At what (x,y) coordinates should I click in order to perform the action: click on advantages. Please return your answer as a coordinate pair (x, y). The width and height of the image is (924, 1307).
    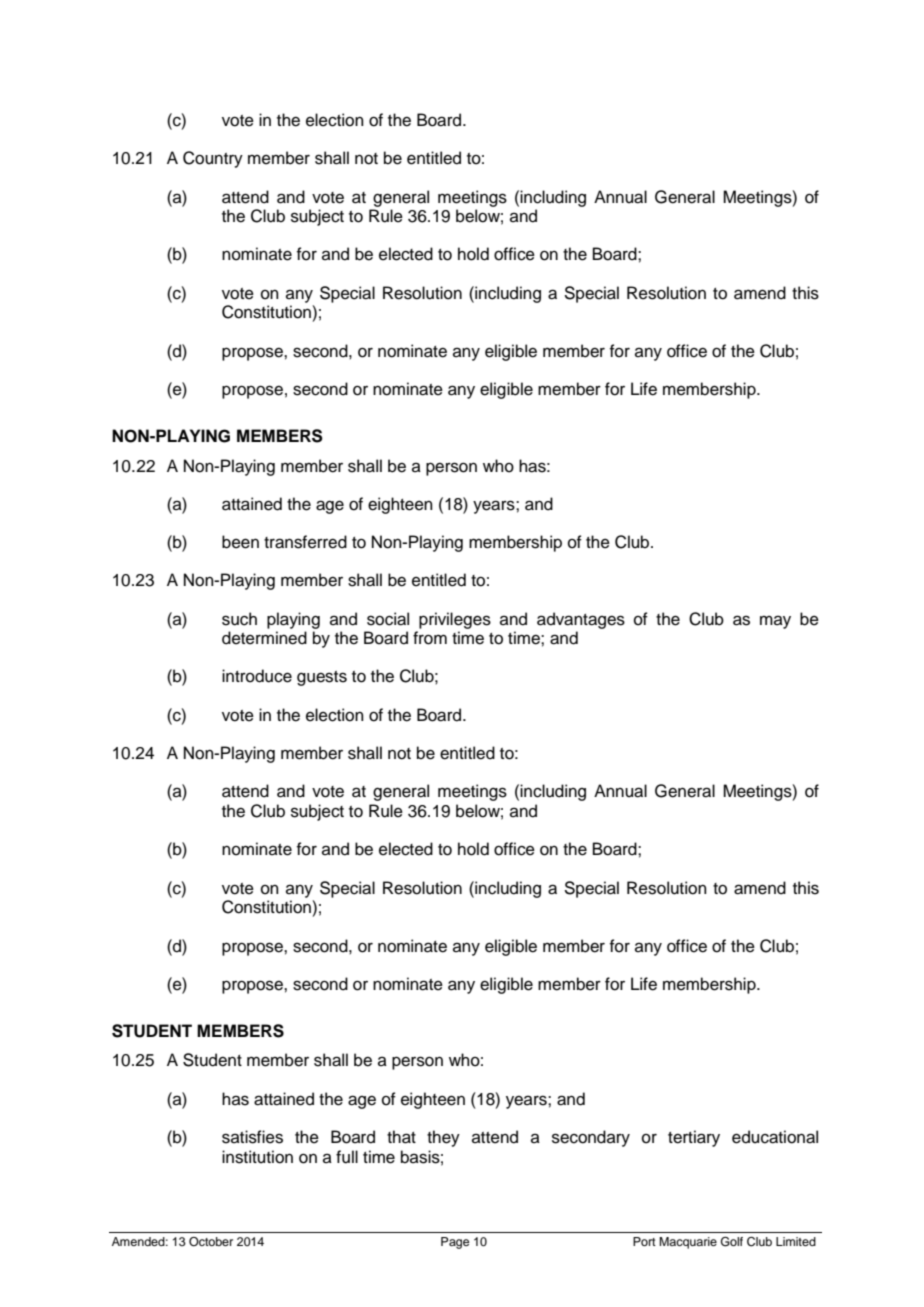
    Looking at the image, I should click on (581, 620).
